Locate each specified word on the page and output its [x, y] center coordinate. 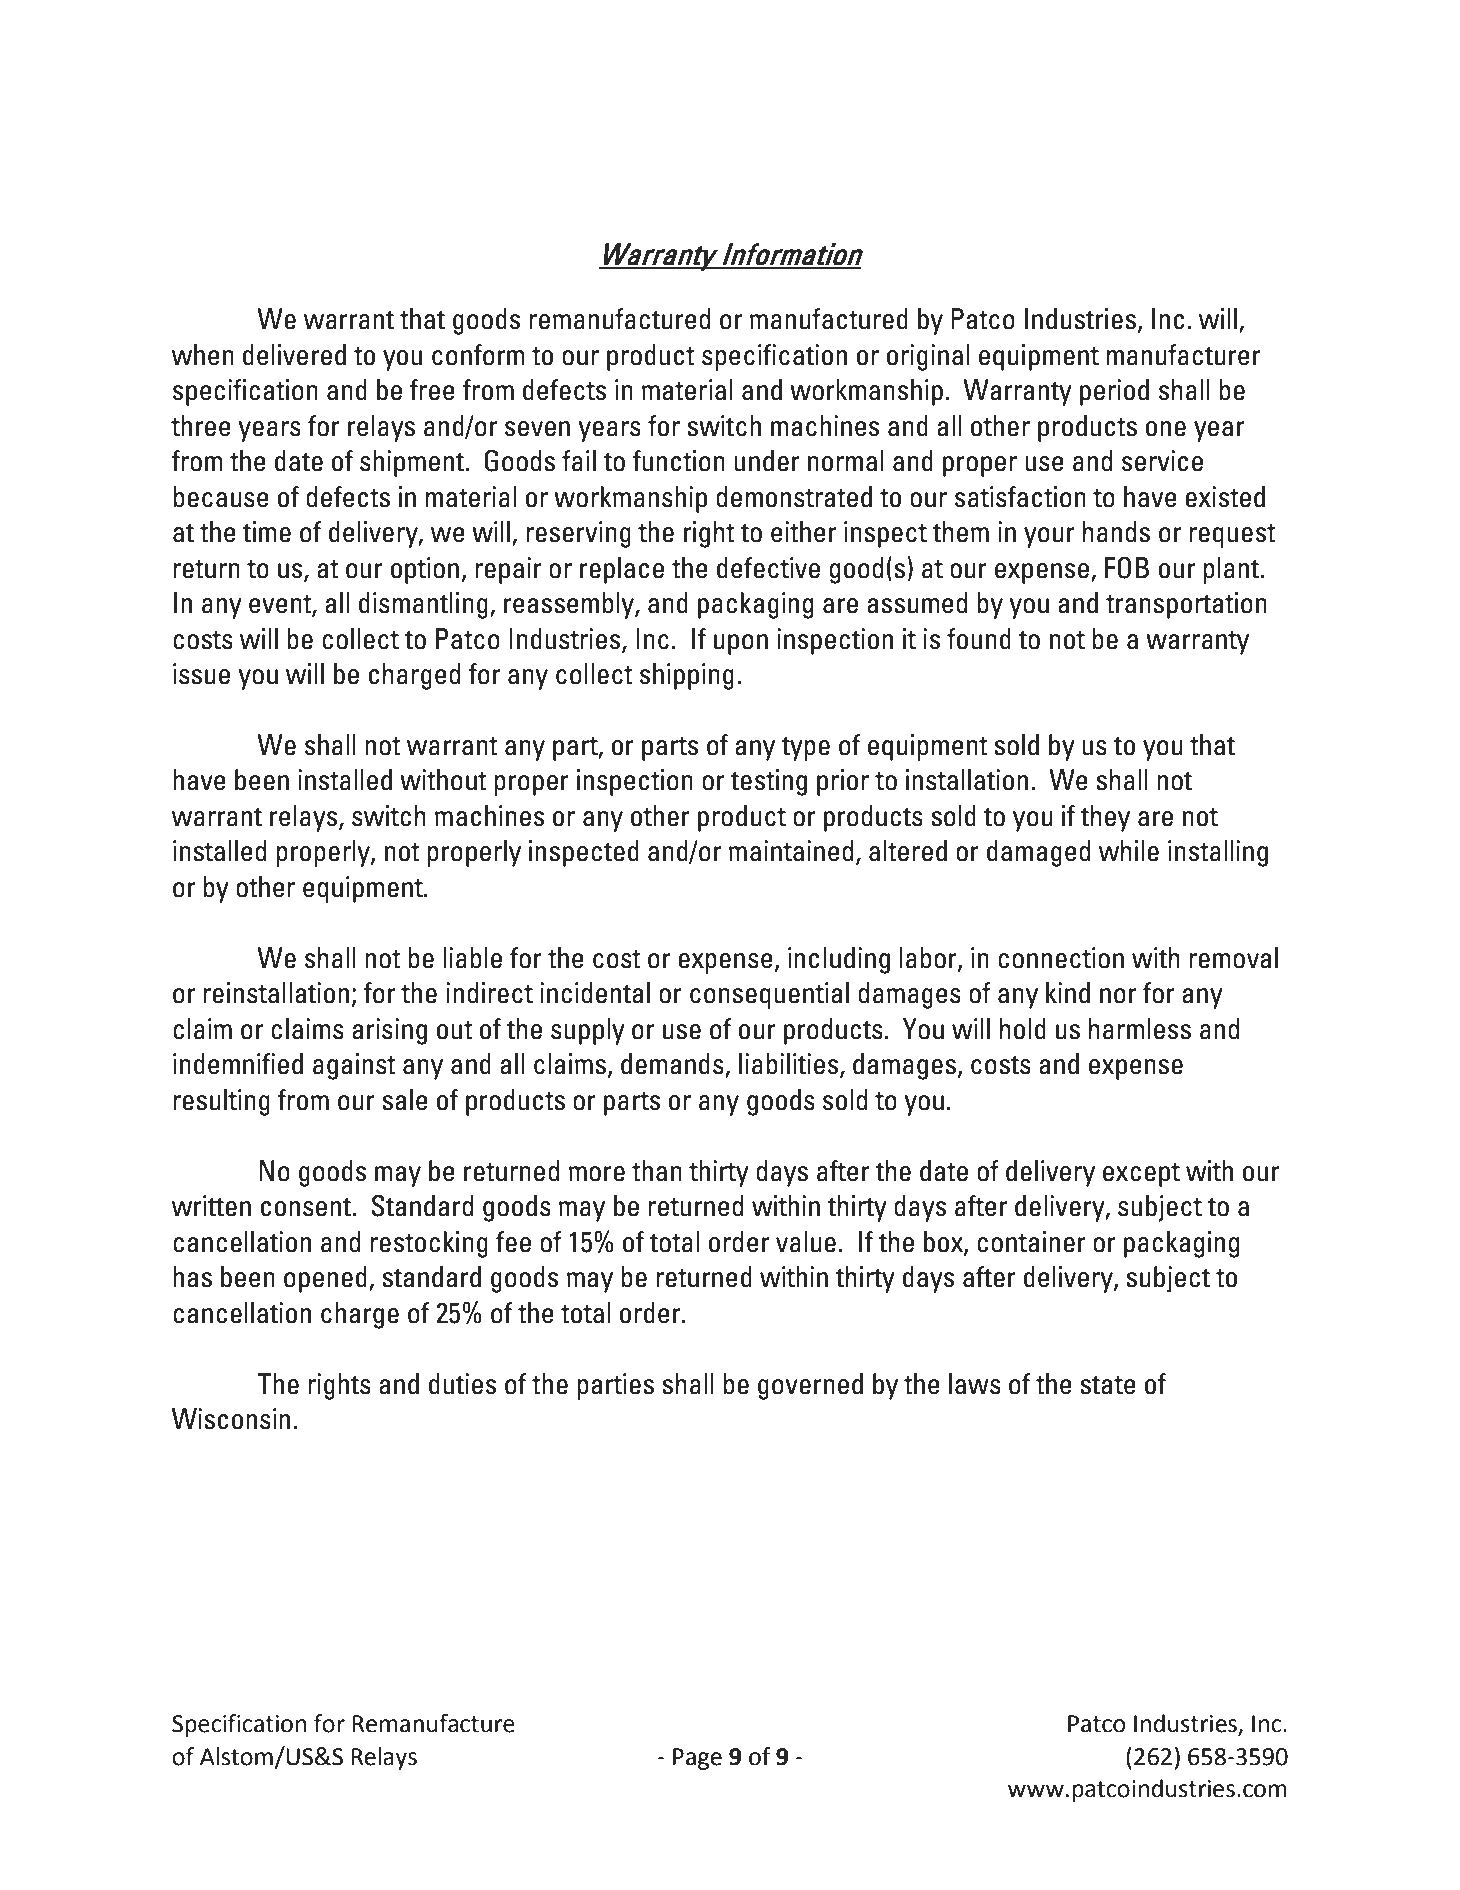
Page [697, 1759]
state [1108, 1385]
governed [810, 1386]
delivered [294, 355]
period [1114, 392]
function [679, 461]
